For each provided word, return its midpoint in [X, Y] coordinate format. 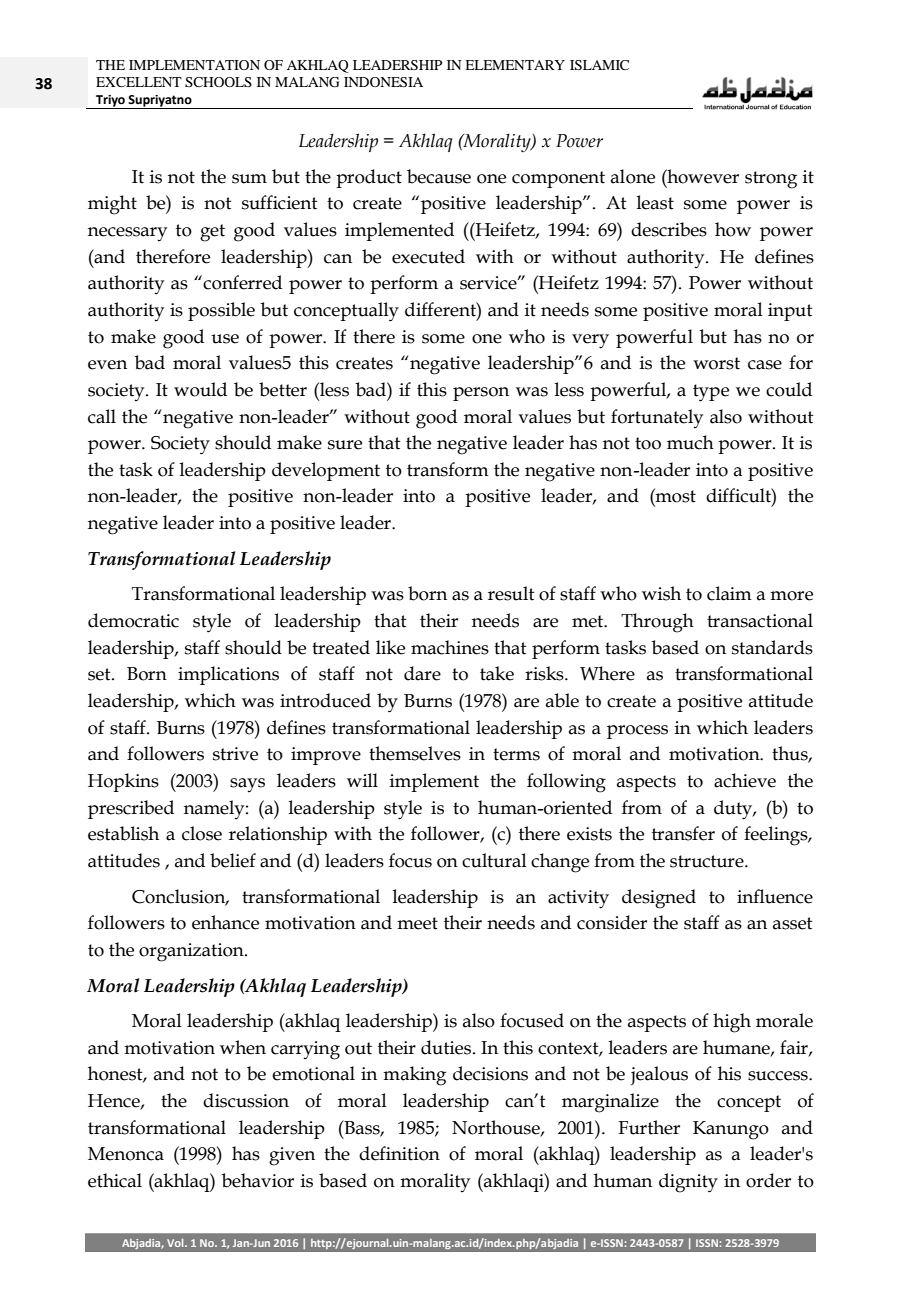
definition [399, 1153]
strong [771, 180]
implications [228, 675]
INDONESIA [383, 82]
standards [772, 647]
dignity [688, 1183]
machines [450, 647]
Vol [176, 1243]
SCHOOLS [218, 82]
